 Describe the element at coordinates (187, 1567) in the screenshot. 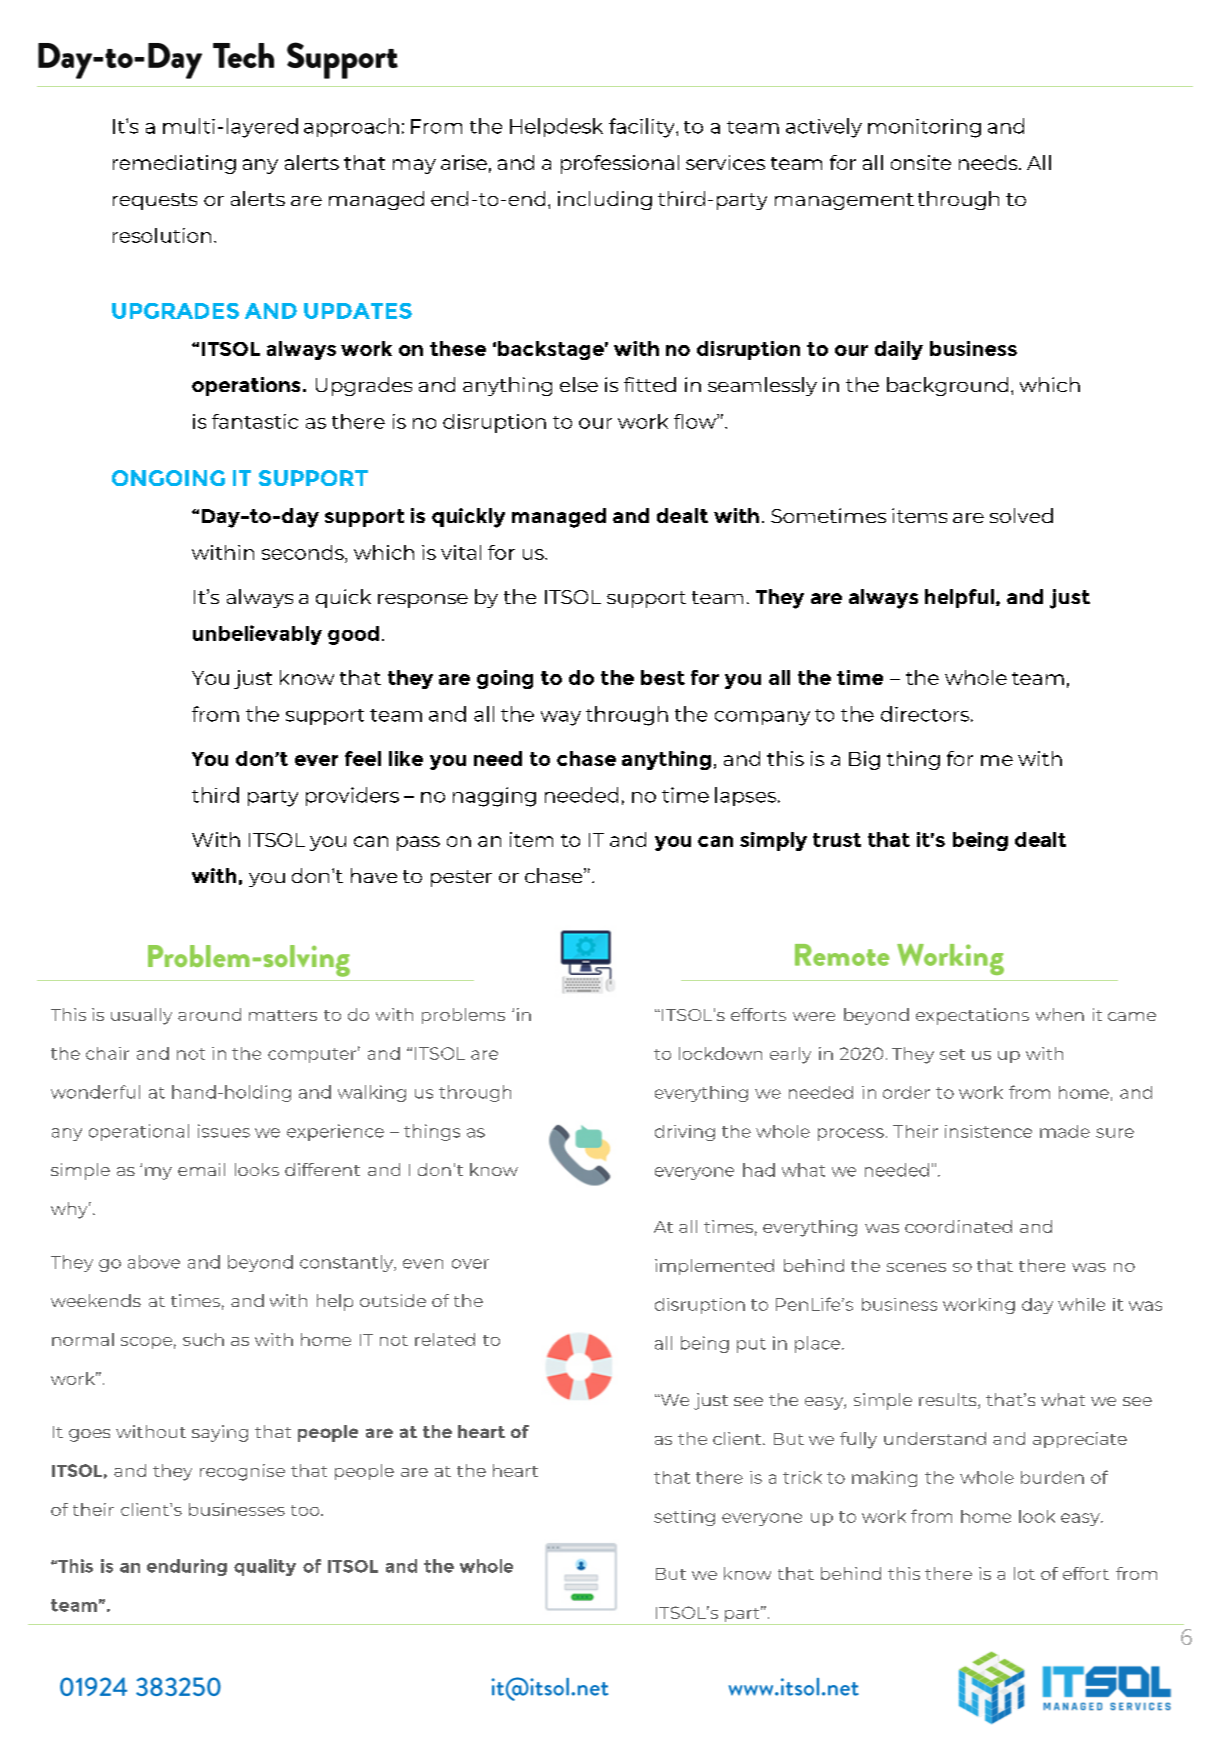

I see `enduring` at that location.
